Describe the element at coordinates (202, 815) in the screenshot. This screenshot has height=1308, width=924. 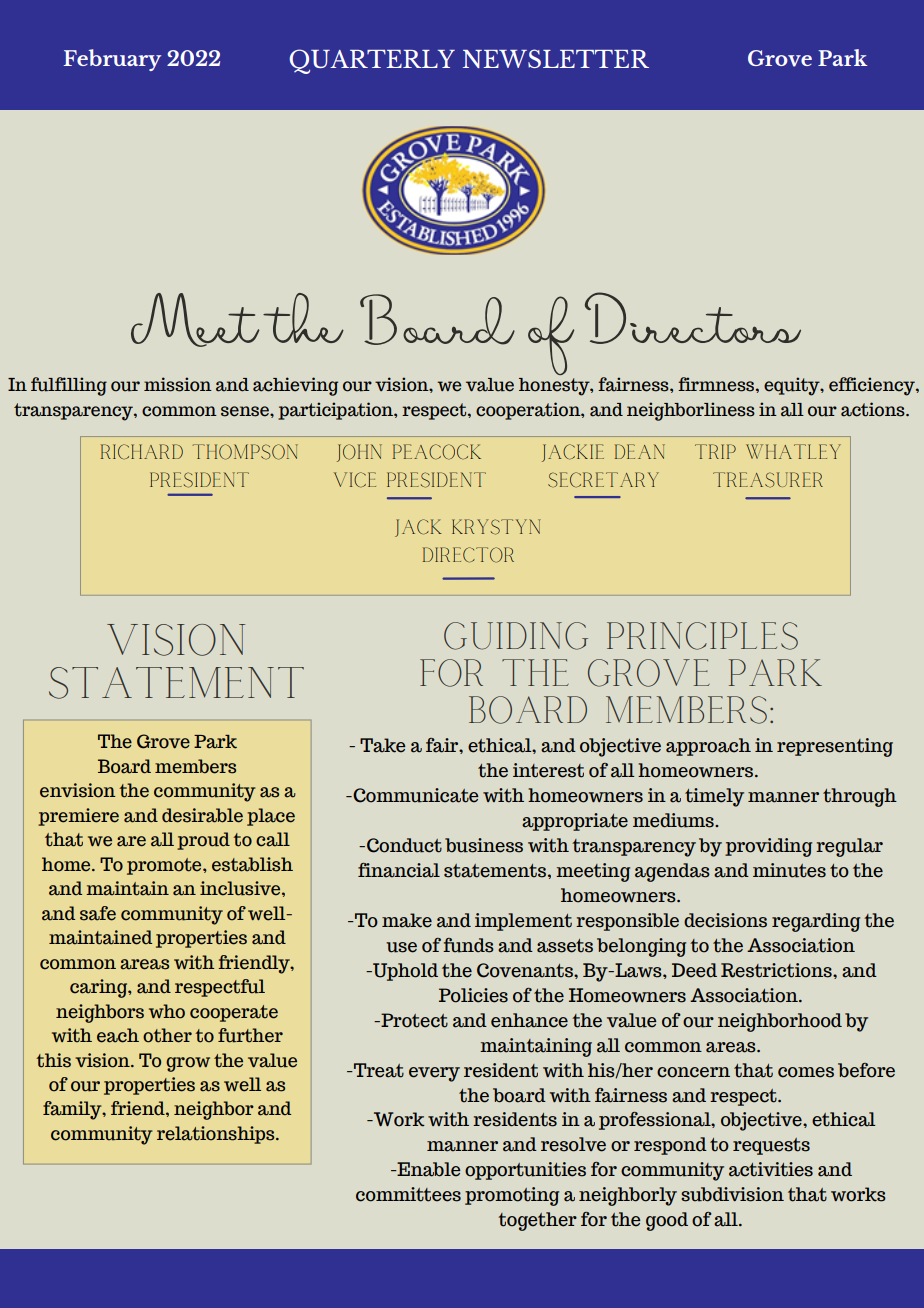
I see `desirable` at that location.
